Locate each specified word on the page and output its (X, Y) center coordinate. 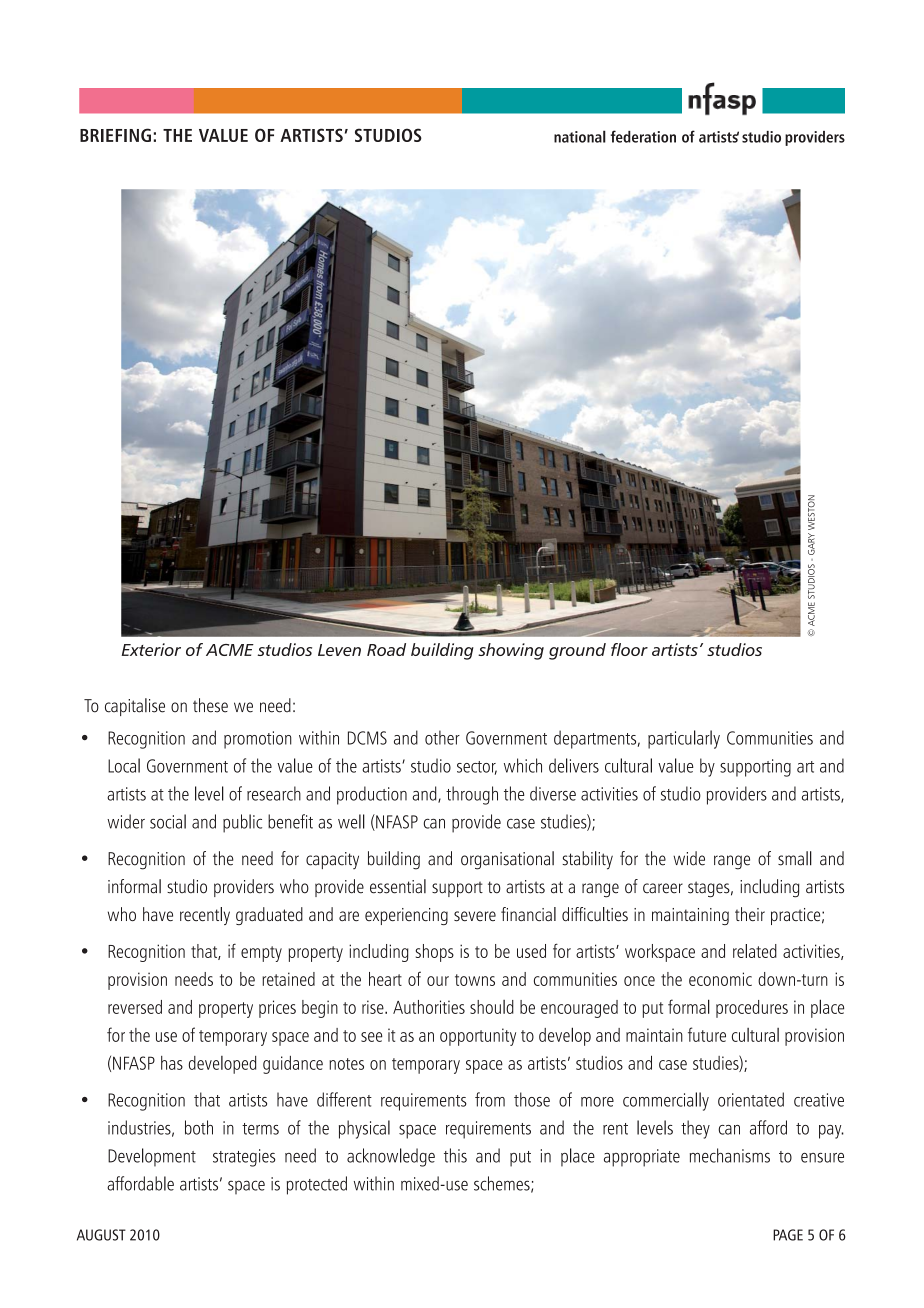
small (795, 858)
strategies (244, 1158)
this (455, 1155)
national (580, 136)
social (168, 821)
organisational (507, 860)
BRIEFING (115, 135)
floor (629, 649)
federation (643, 136)
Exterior (151, 649)
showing (511, 651)
